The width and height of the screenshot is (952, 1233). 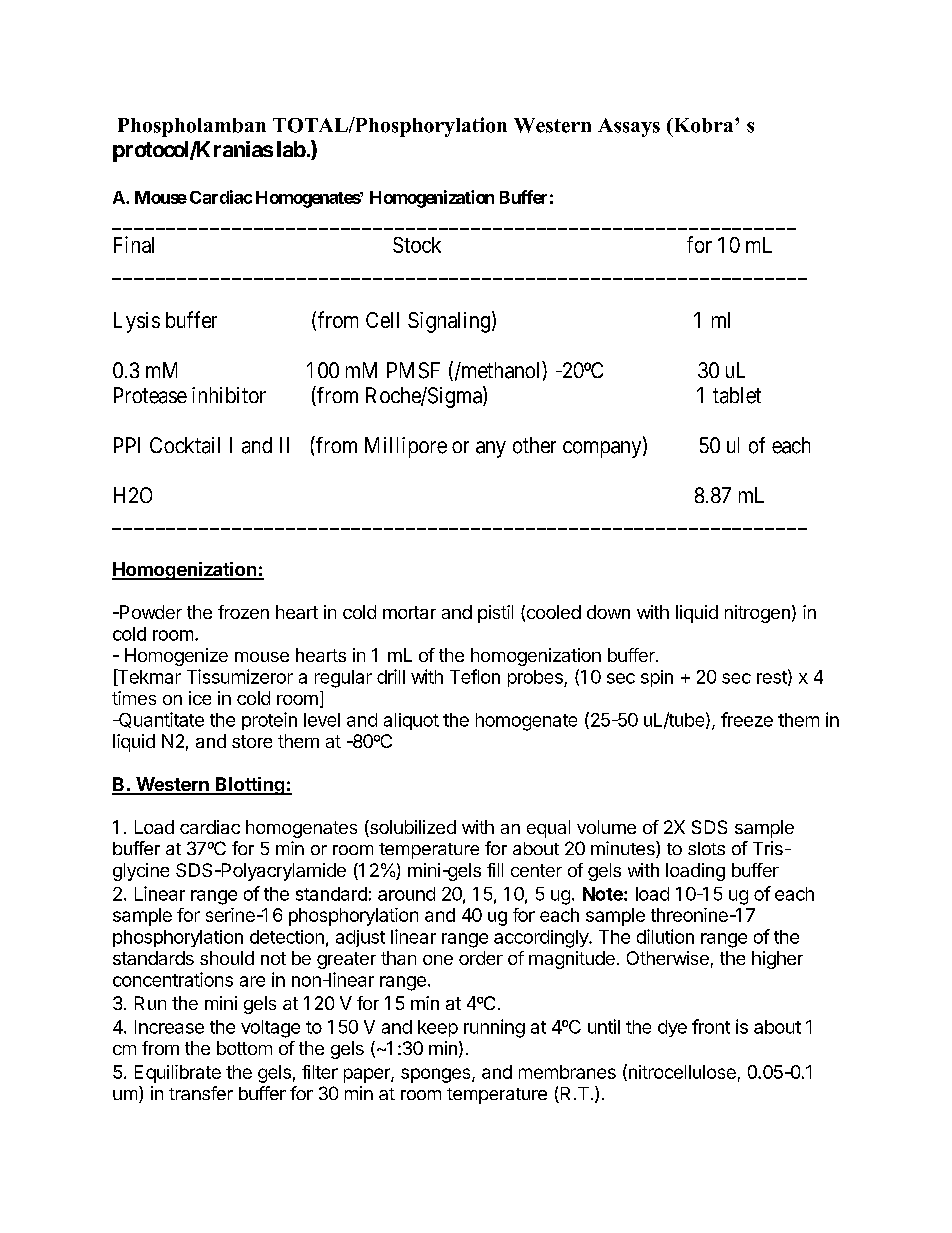 What do you see at coordinates (201, 1093) in the screenshot?
I see `transfer` at bounding box center [201, 1093].
